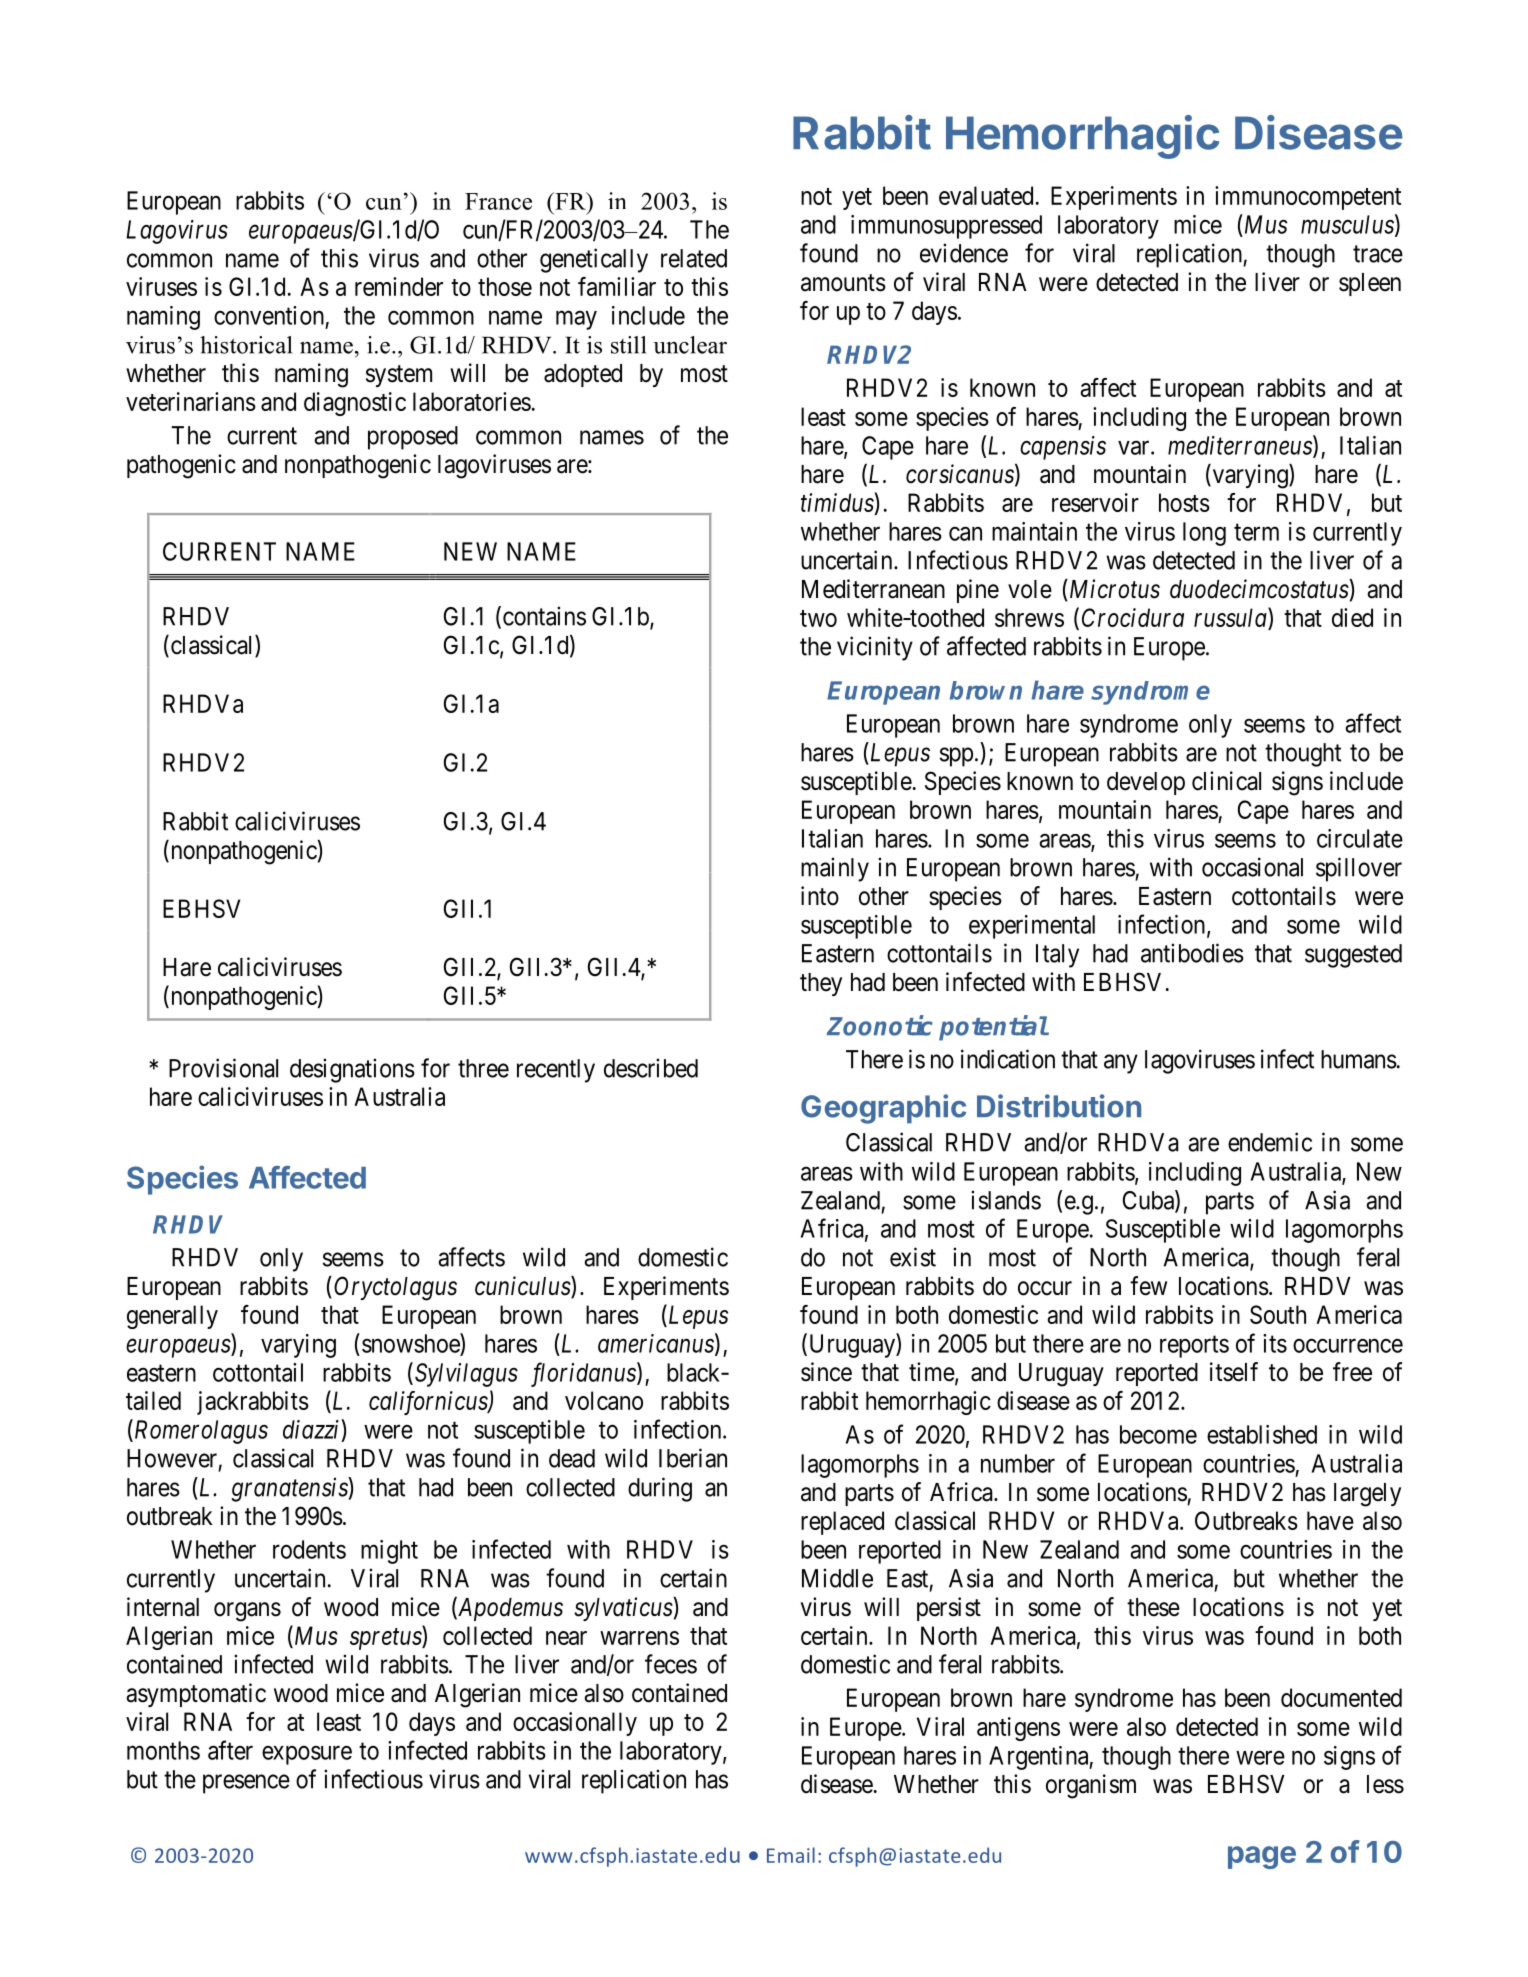 Image resolution: width=1528 pixels, height=1977 pixels. I want to click on they, so click(821, 984).
